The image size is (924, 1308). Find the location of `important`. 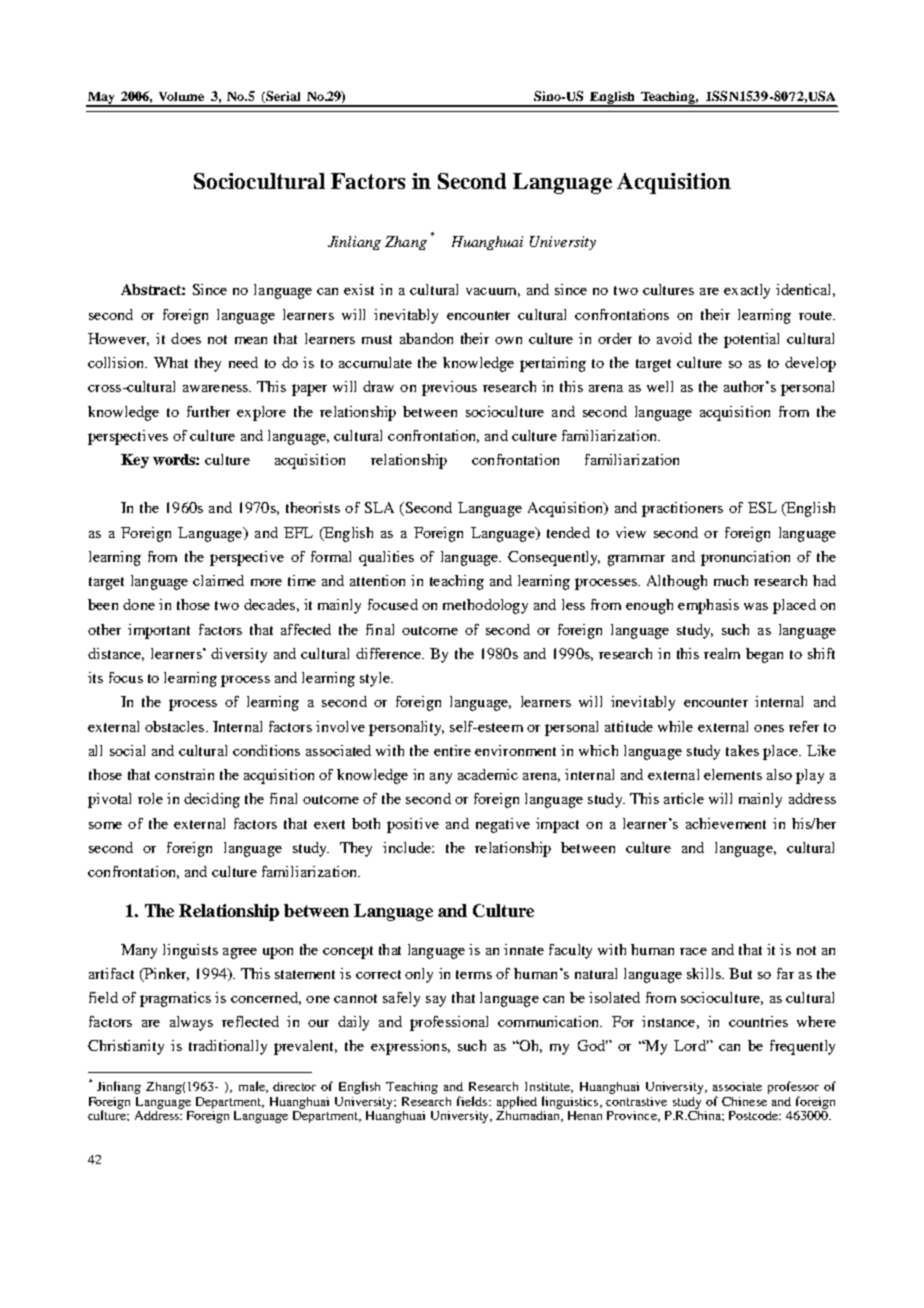

important is located at coordinates (159, 631).
